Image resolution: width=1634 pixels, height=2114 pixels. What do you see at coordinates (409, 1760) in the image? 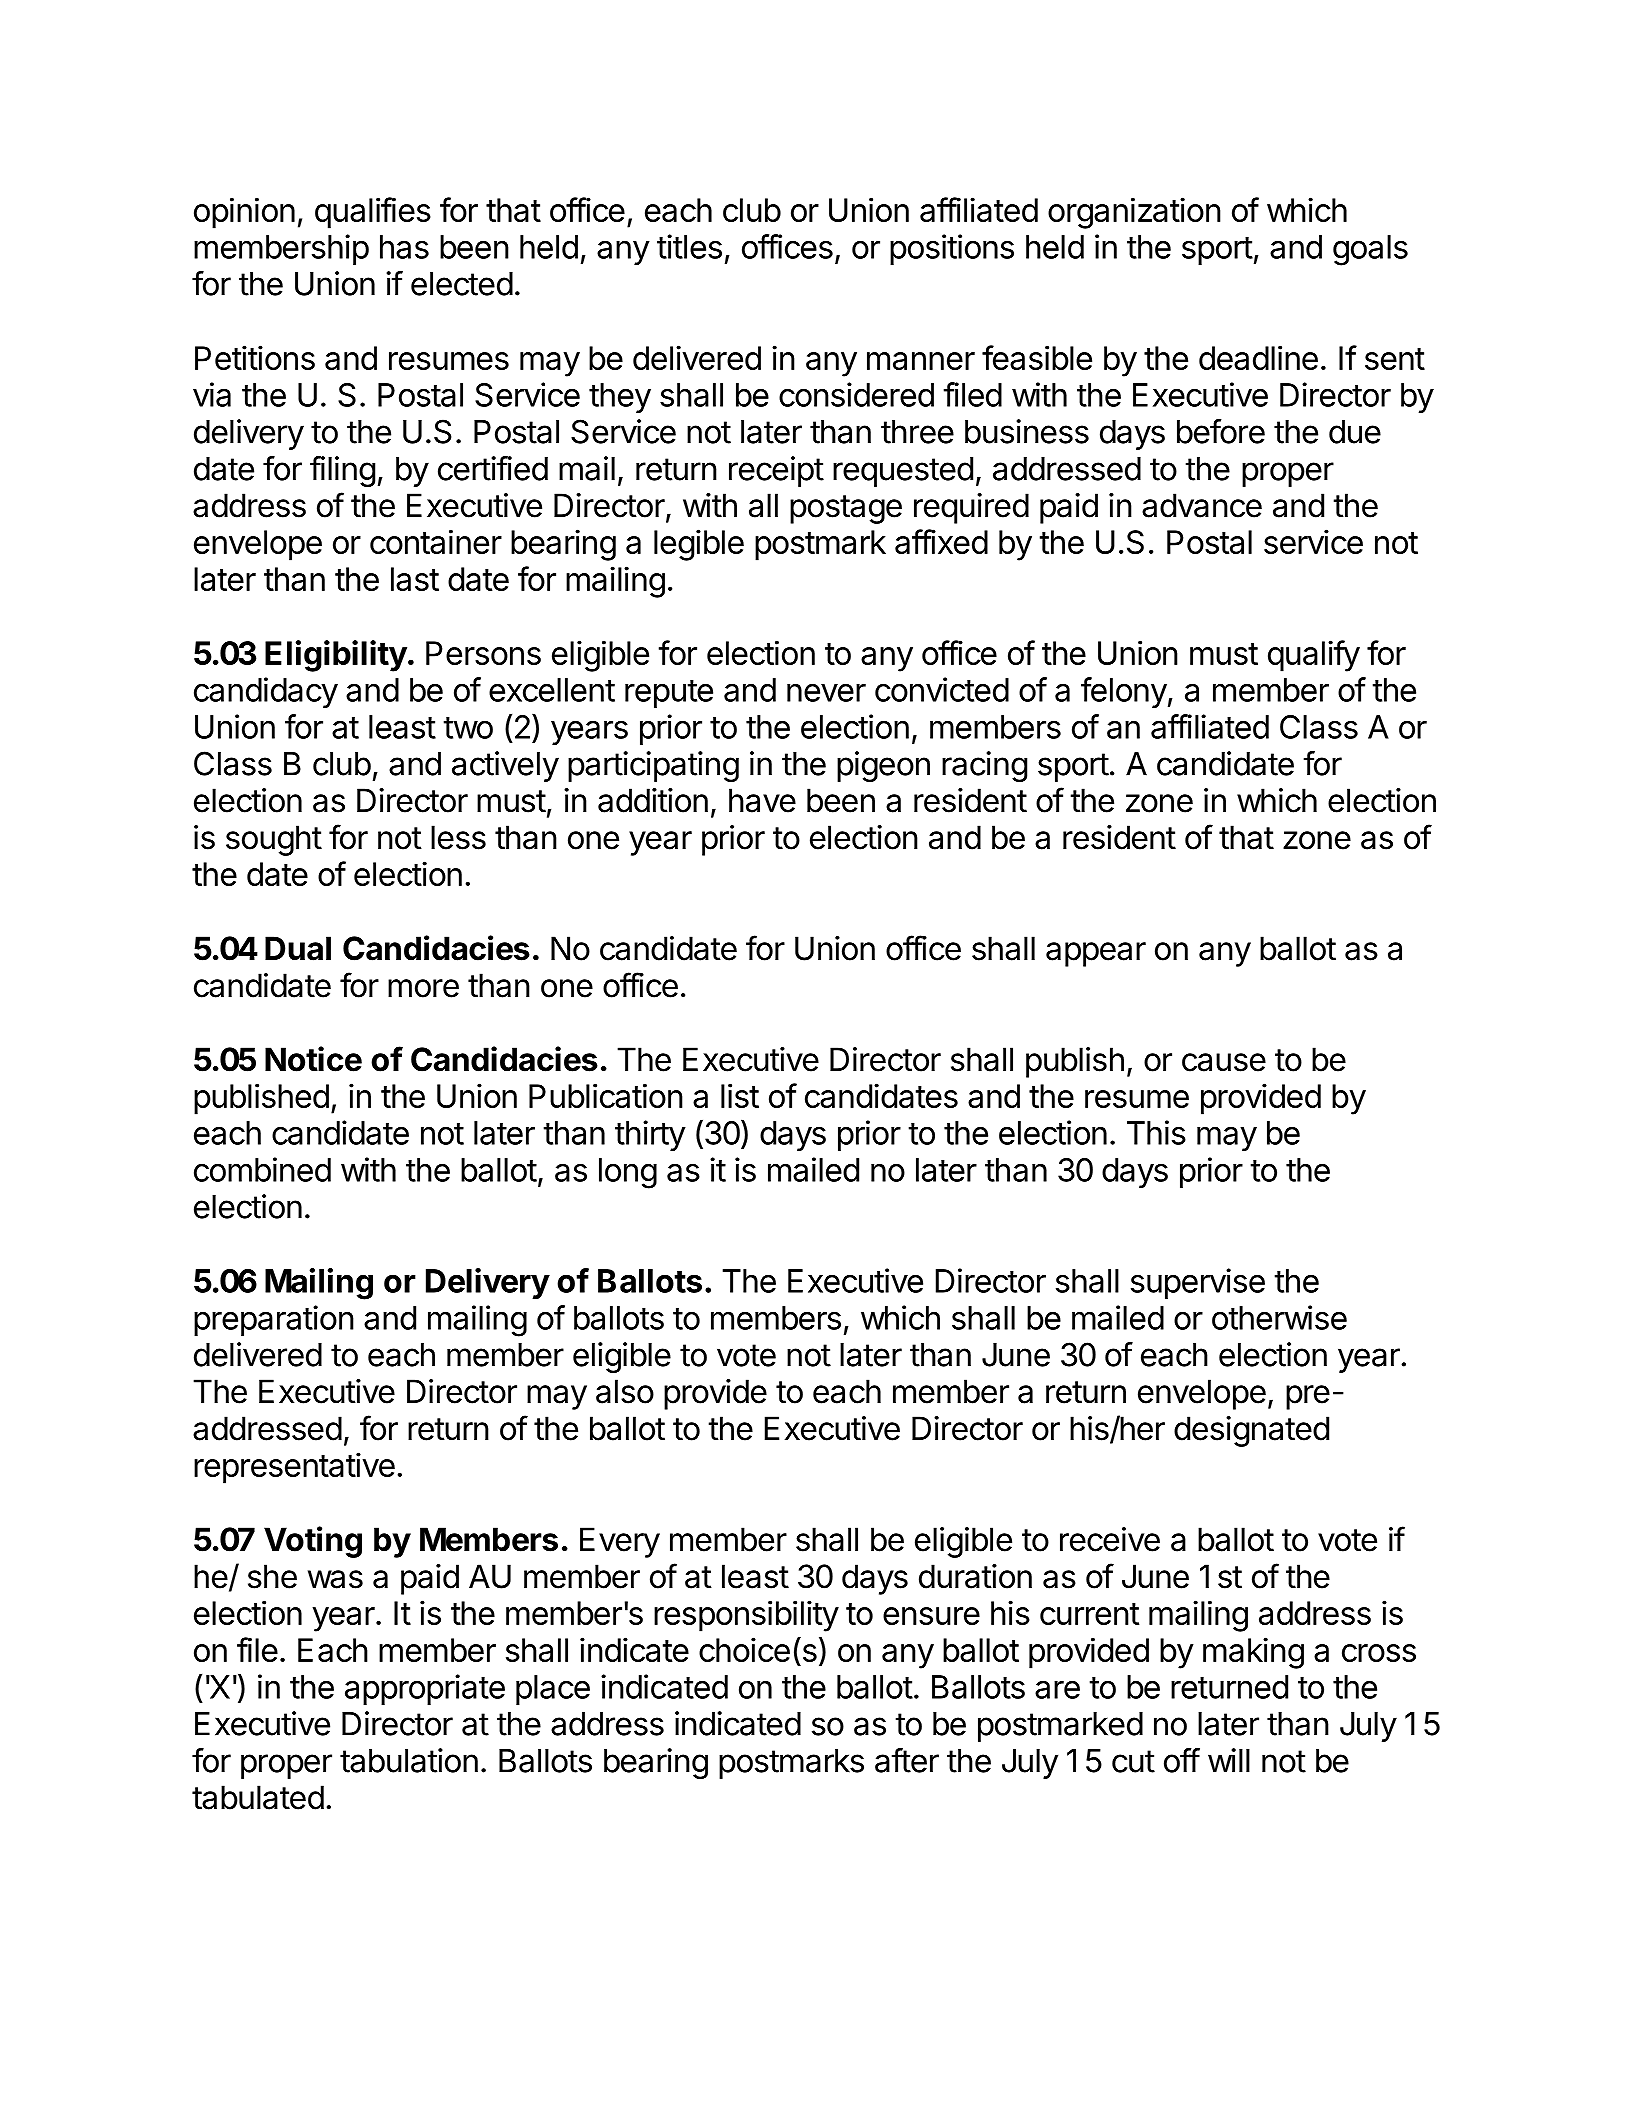
I see `tabulation` at bounding box center [409, 1760].
